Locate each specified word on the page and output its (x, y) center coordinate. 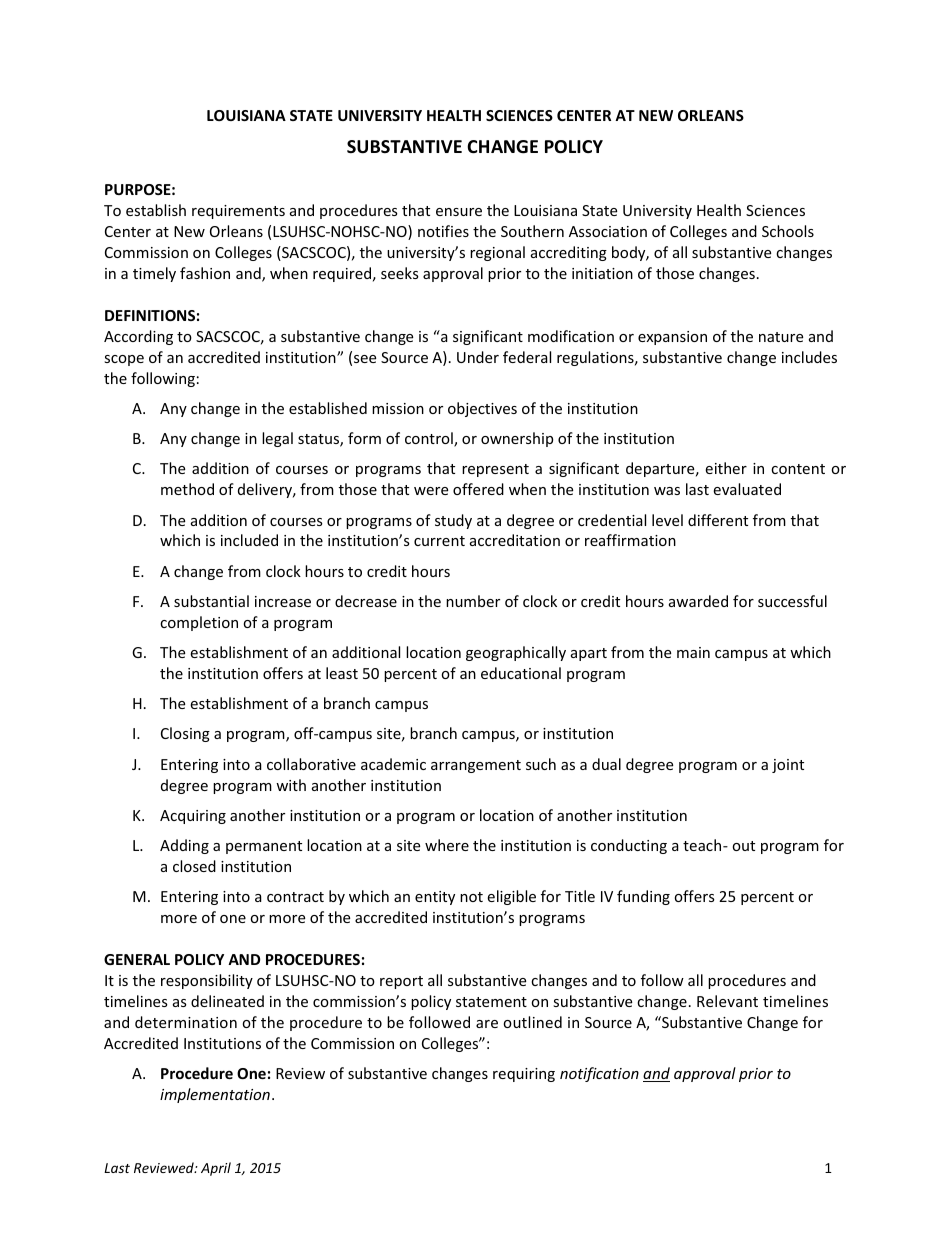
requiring (524, 1075)
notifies (443, 231)
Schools (788, 231)
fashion (205, 273)
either (726, 468)
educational (521, 673)
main (693, 652)
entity (435, 898)
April (216, 1169)
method (187, 489)
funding (643, 897)
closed (194, 866)
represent (495, 470)
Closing (185, 734)
